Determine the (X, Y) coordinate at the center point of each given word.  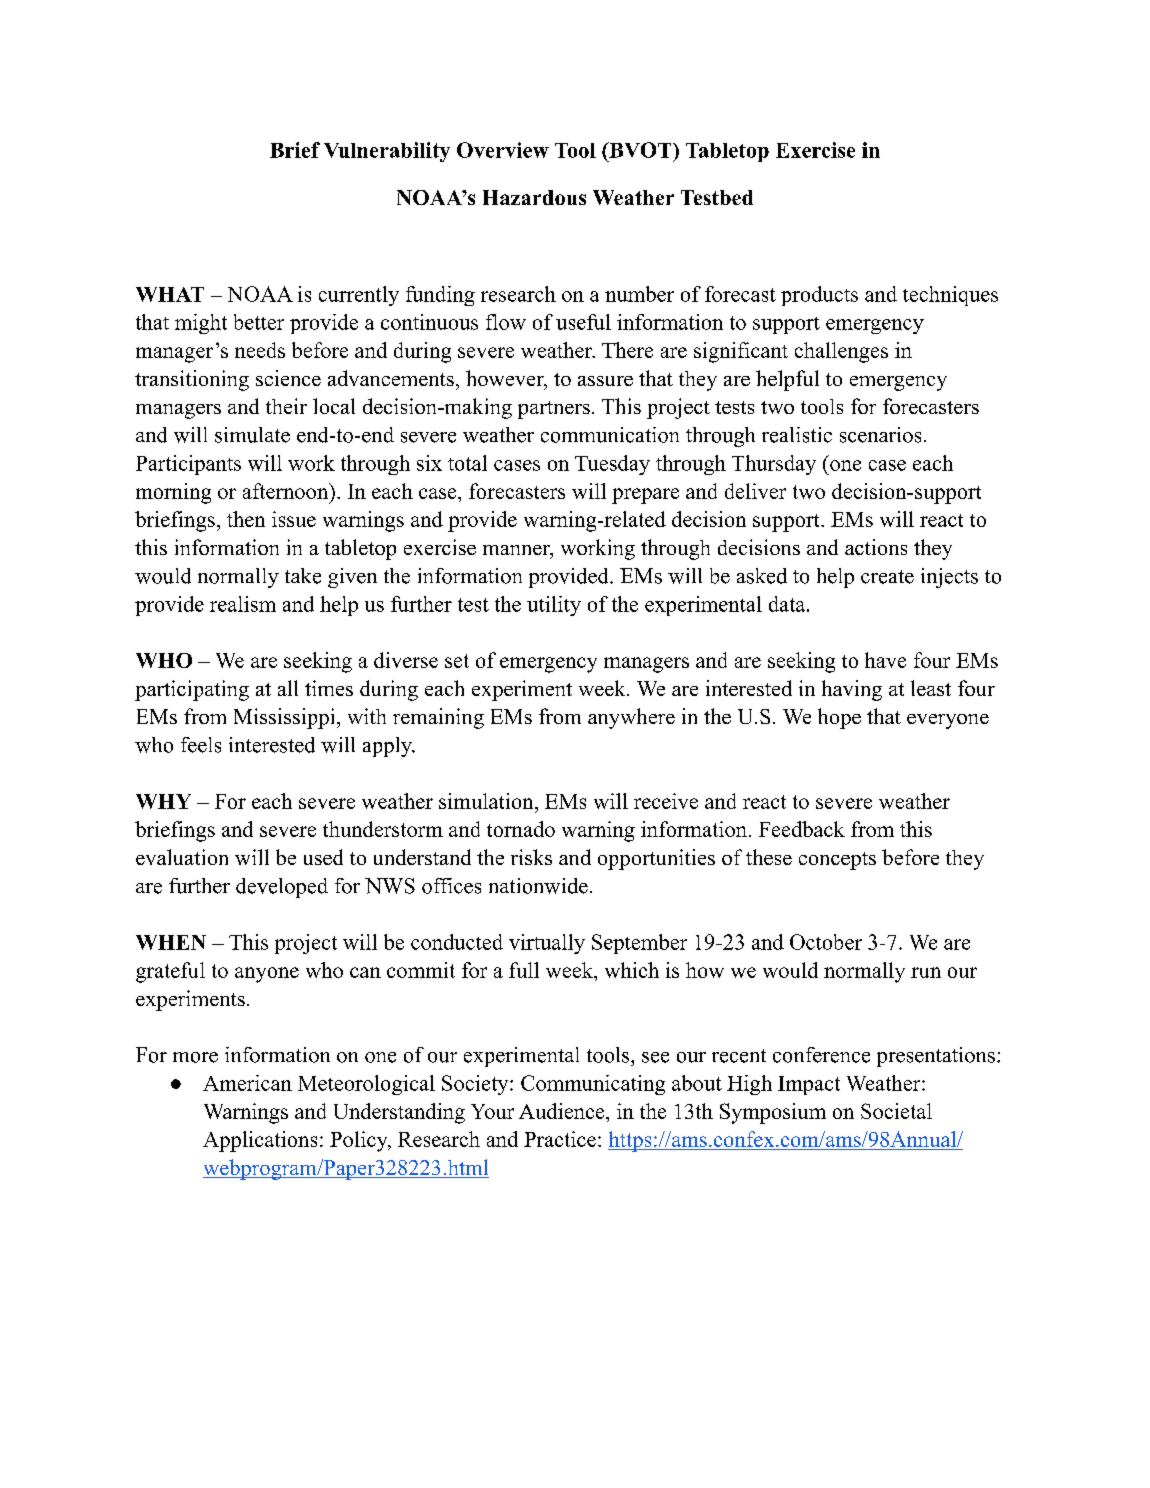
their (286, 406)
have (885, 660)
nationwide (538, 886)
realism (243, 604)
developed (282, 888)
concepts (837, 861)
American (247, 1083)
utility (554, 606)
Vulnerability (387, 152)
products (819, 296)
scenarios (880, 435)
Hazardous (534, 197)
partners (554, 410)
